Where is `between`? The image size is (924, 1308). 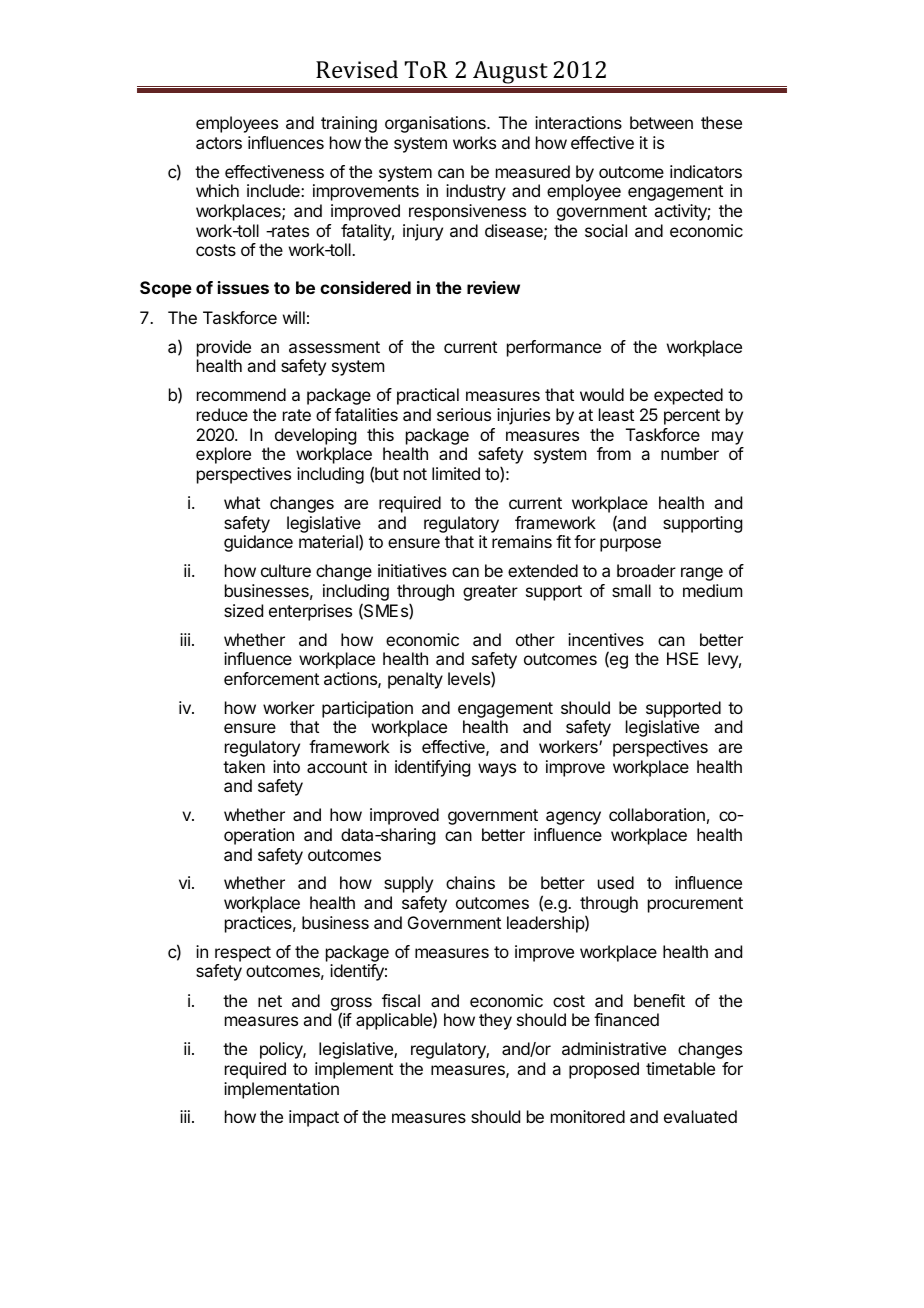 between is located at coordinates (661, 122).
